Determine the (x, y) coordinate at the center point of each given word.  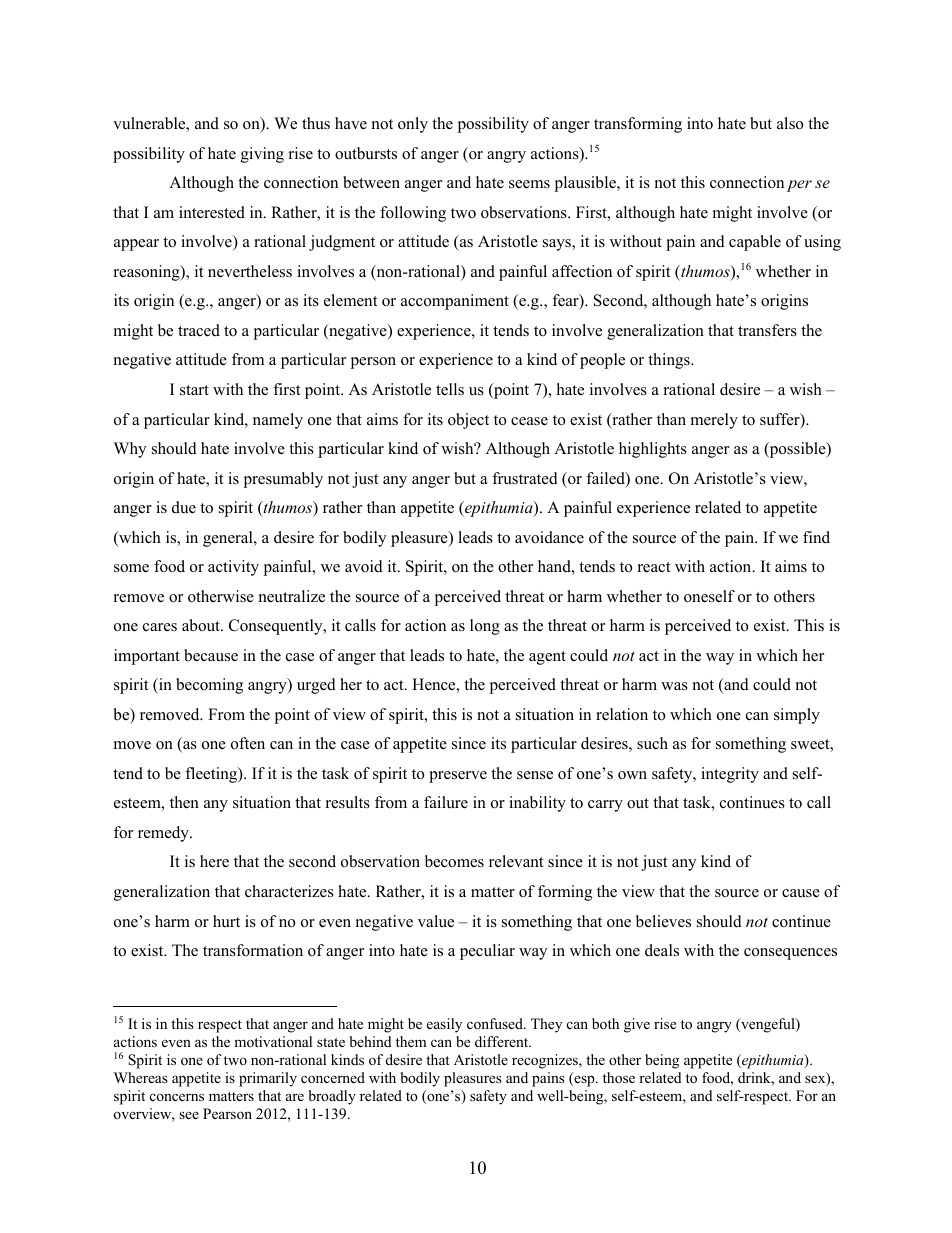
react (654, 567)
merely (714, 421)
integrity (730, 775)
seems (529, 184)
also (790, 123)
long (485, 627)
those (619, 1077)
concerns (177, 1097)
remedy (164, 834)
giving (262, 155)
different (503, 1041)
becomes (454, 861)
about (202, 625)
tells (450, 389)
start (194, 390)
